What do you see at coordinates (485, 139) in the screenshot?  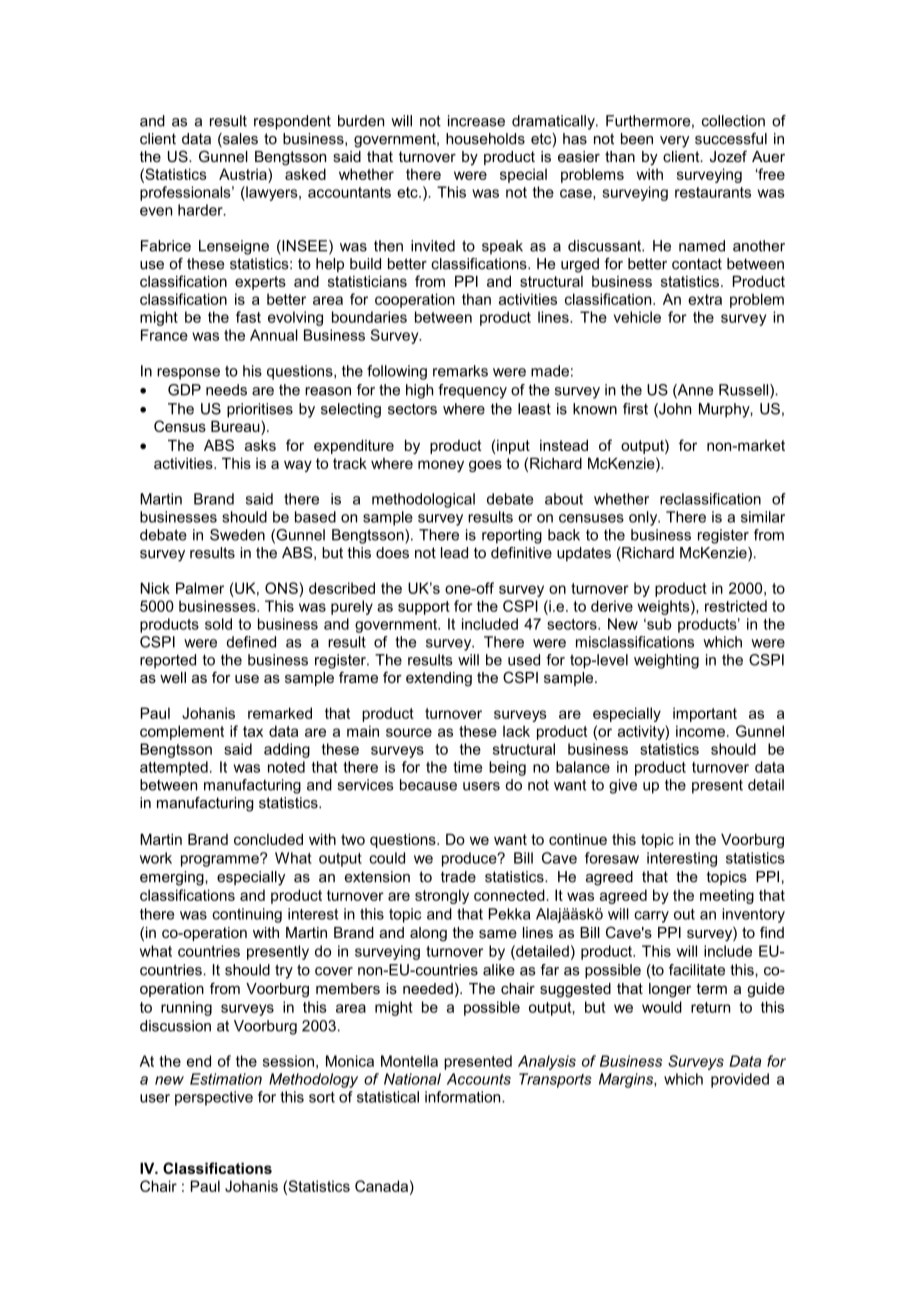 I see `households` at bounding box center [485, 139].
